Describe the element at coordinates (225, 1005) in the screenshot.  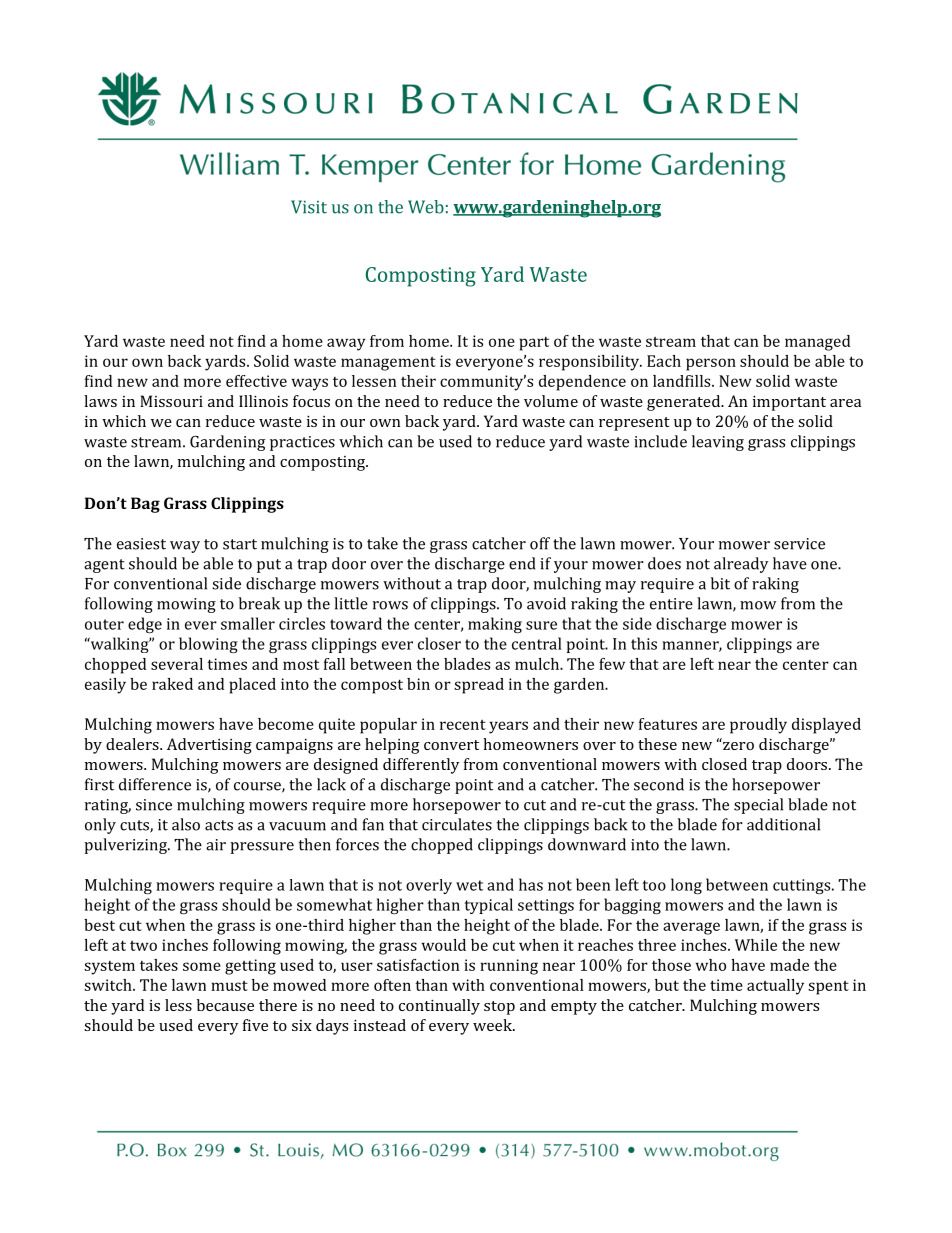
I see `because` at that location.
